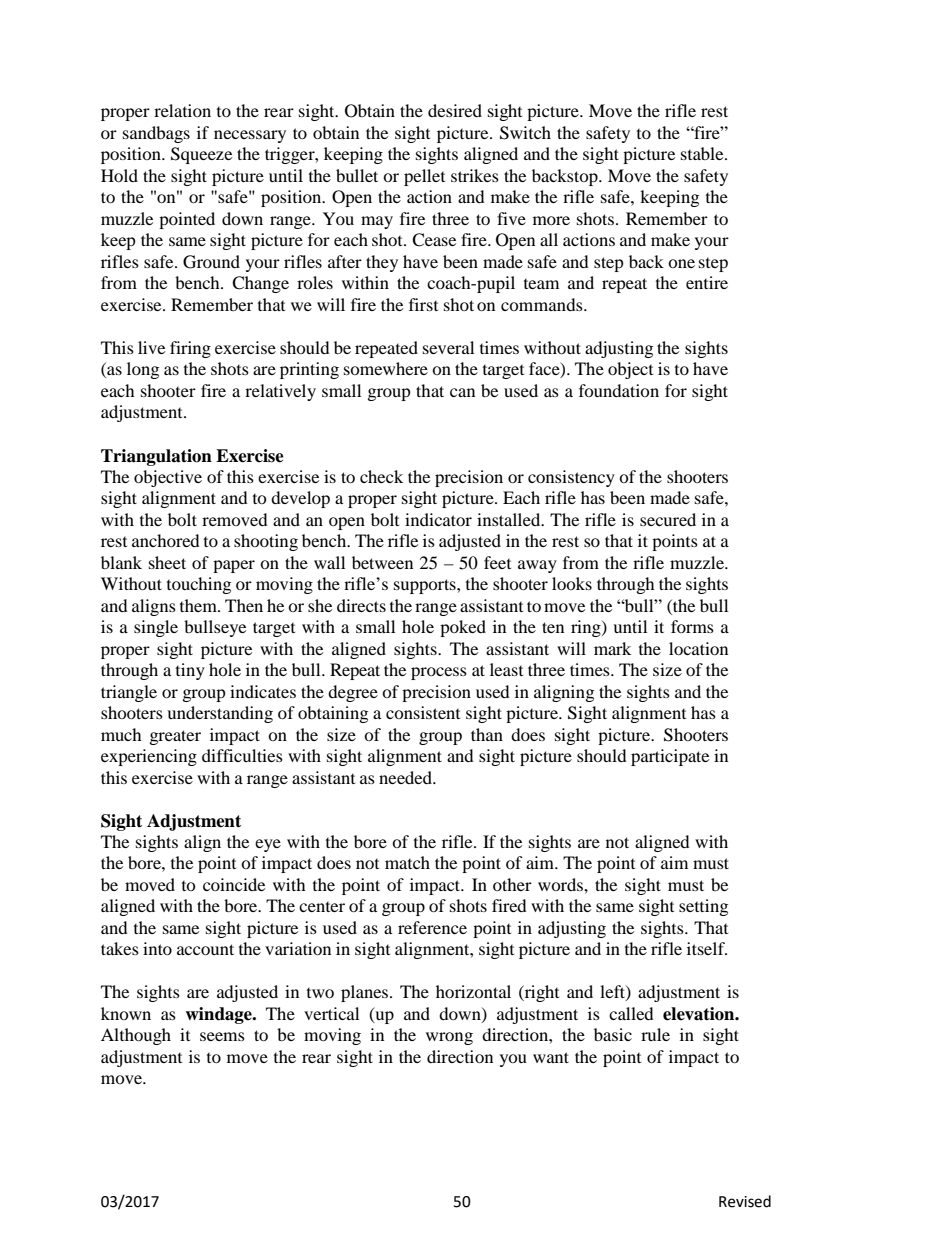 This screenshot has height=1233, width=952. Describe the element at coordinates (205, 949) in the screenshot. I see `account` at that location.
